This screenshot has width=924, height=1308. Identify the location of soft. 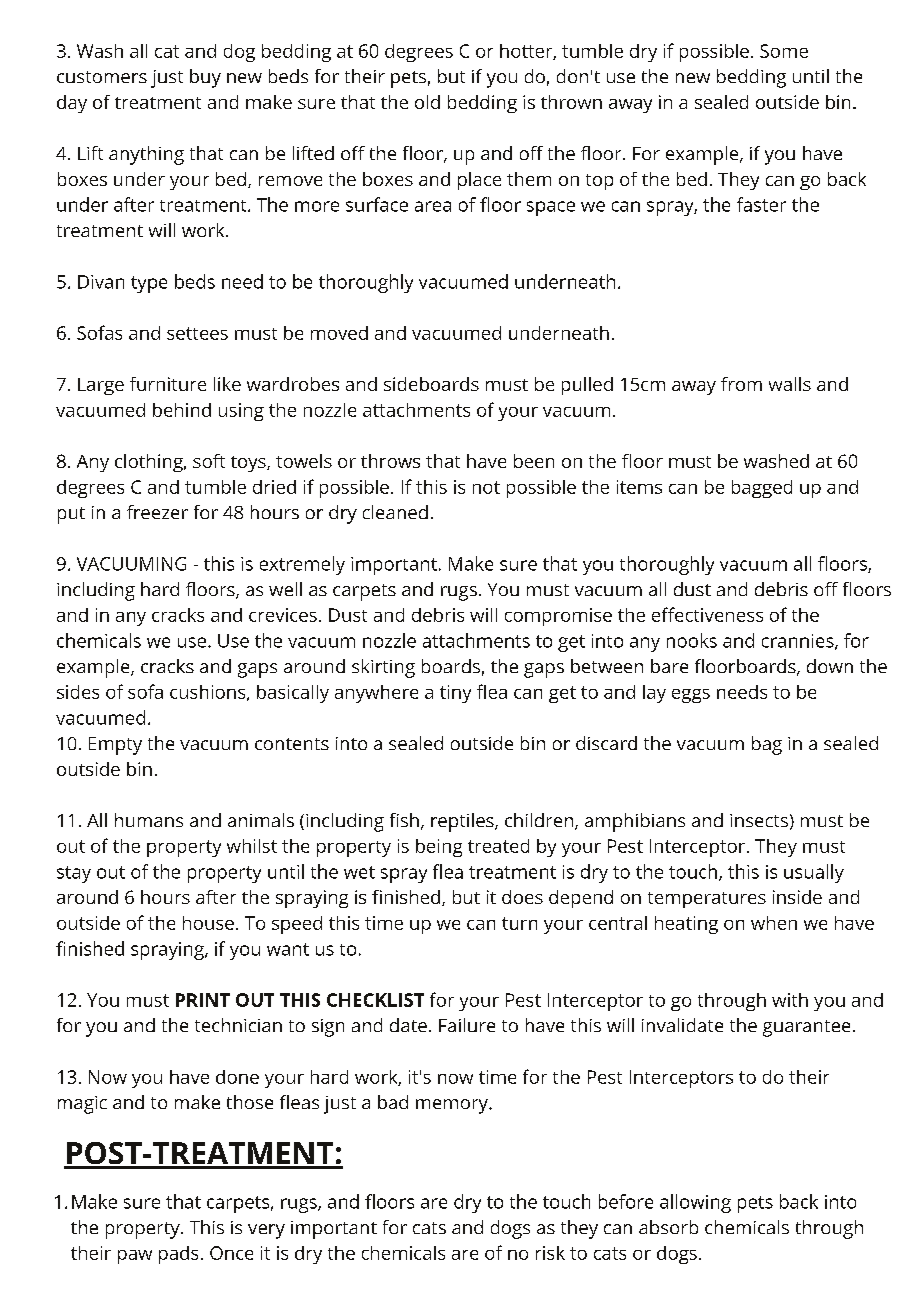
(209, 461).
